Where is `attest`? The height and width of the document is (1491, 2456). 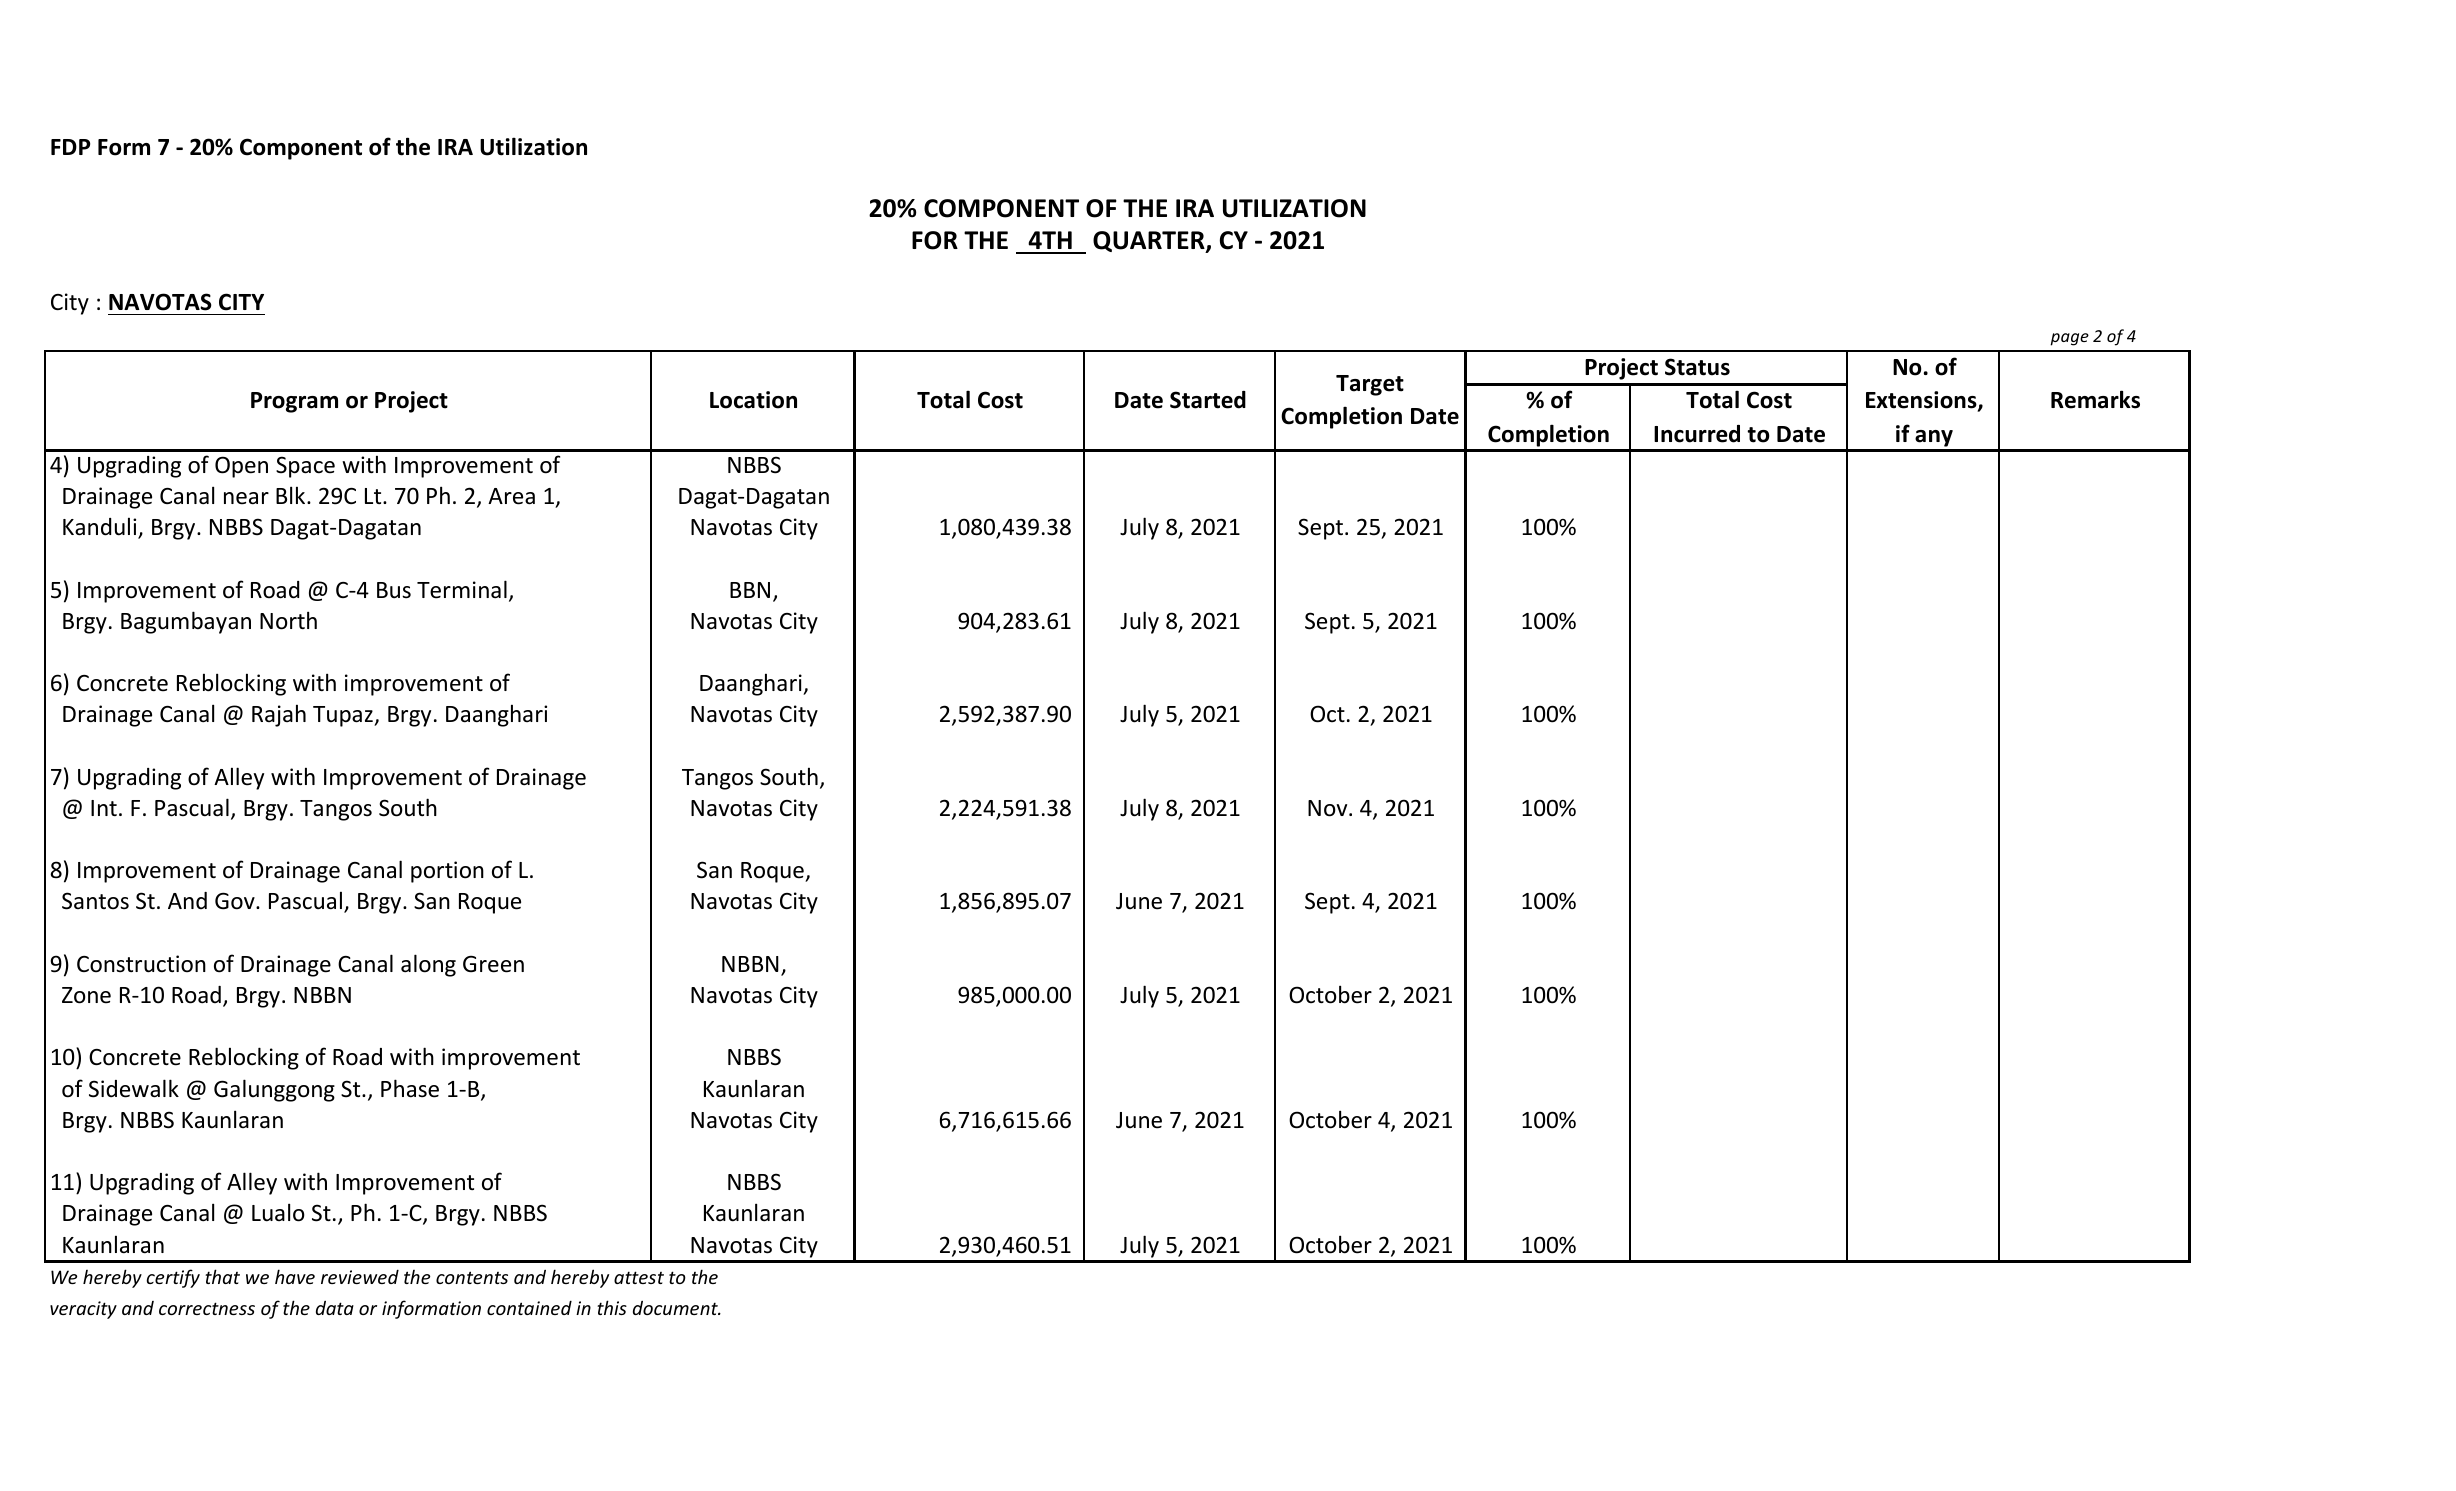
attest is located at coordinates (639, 1277).
